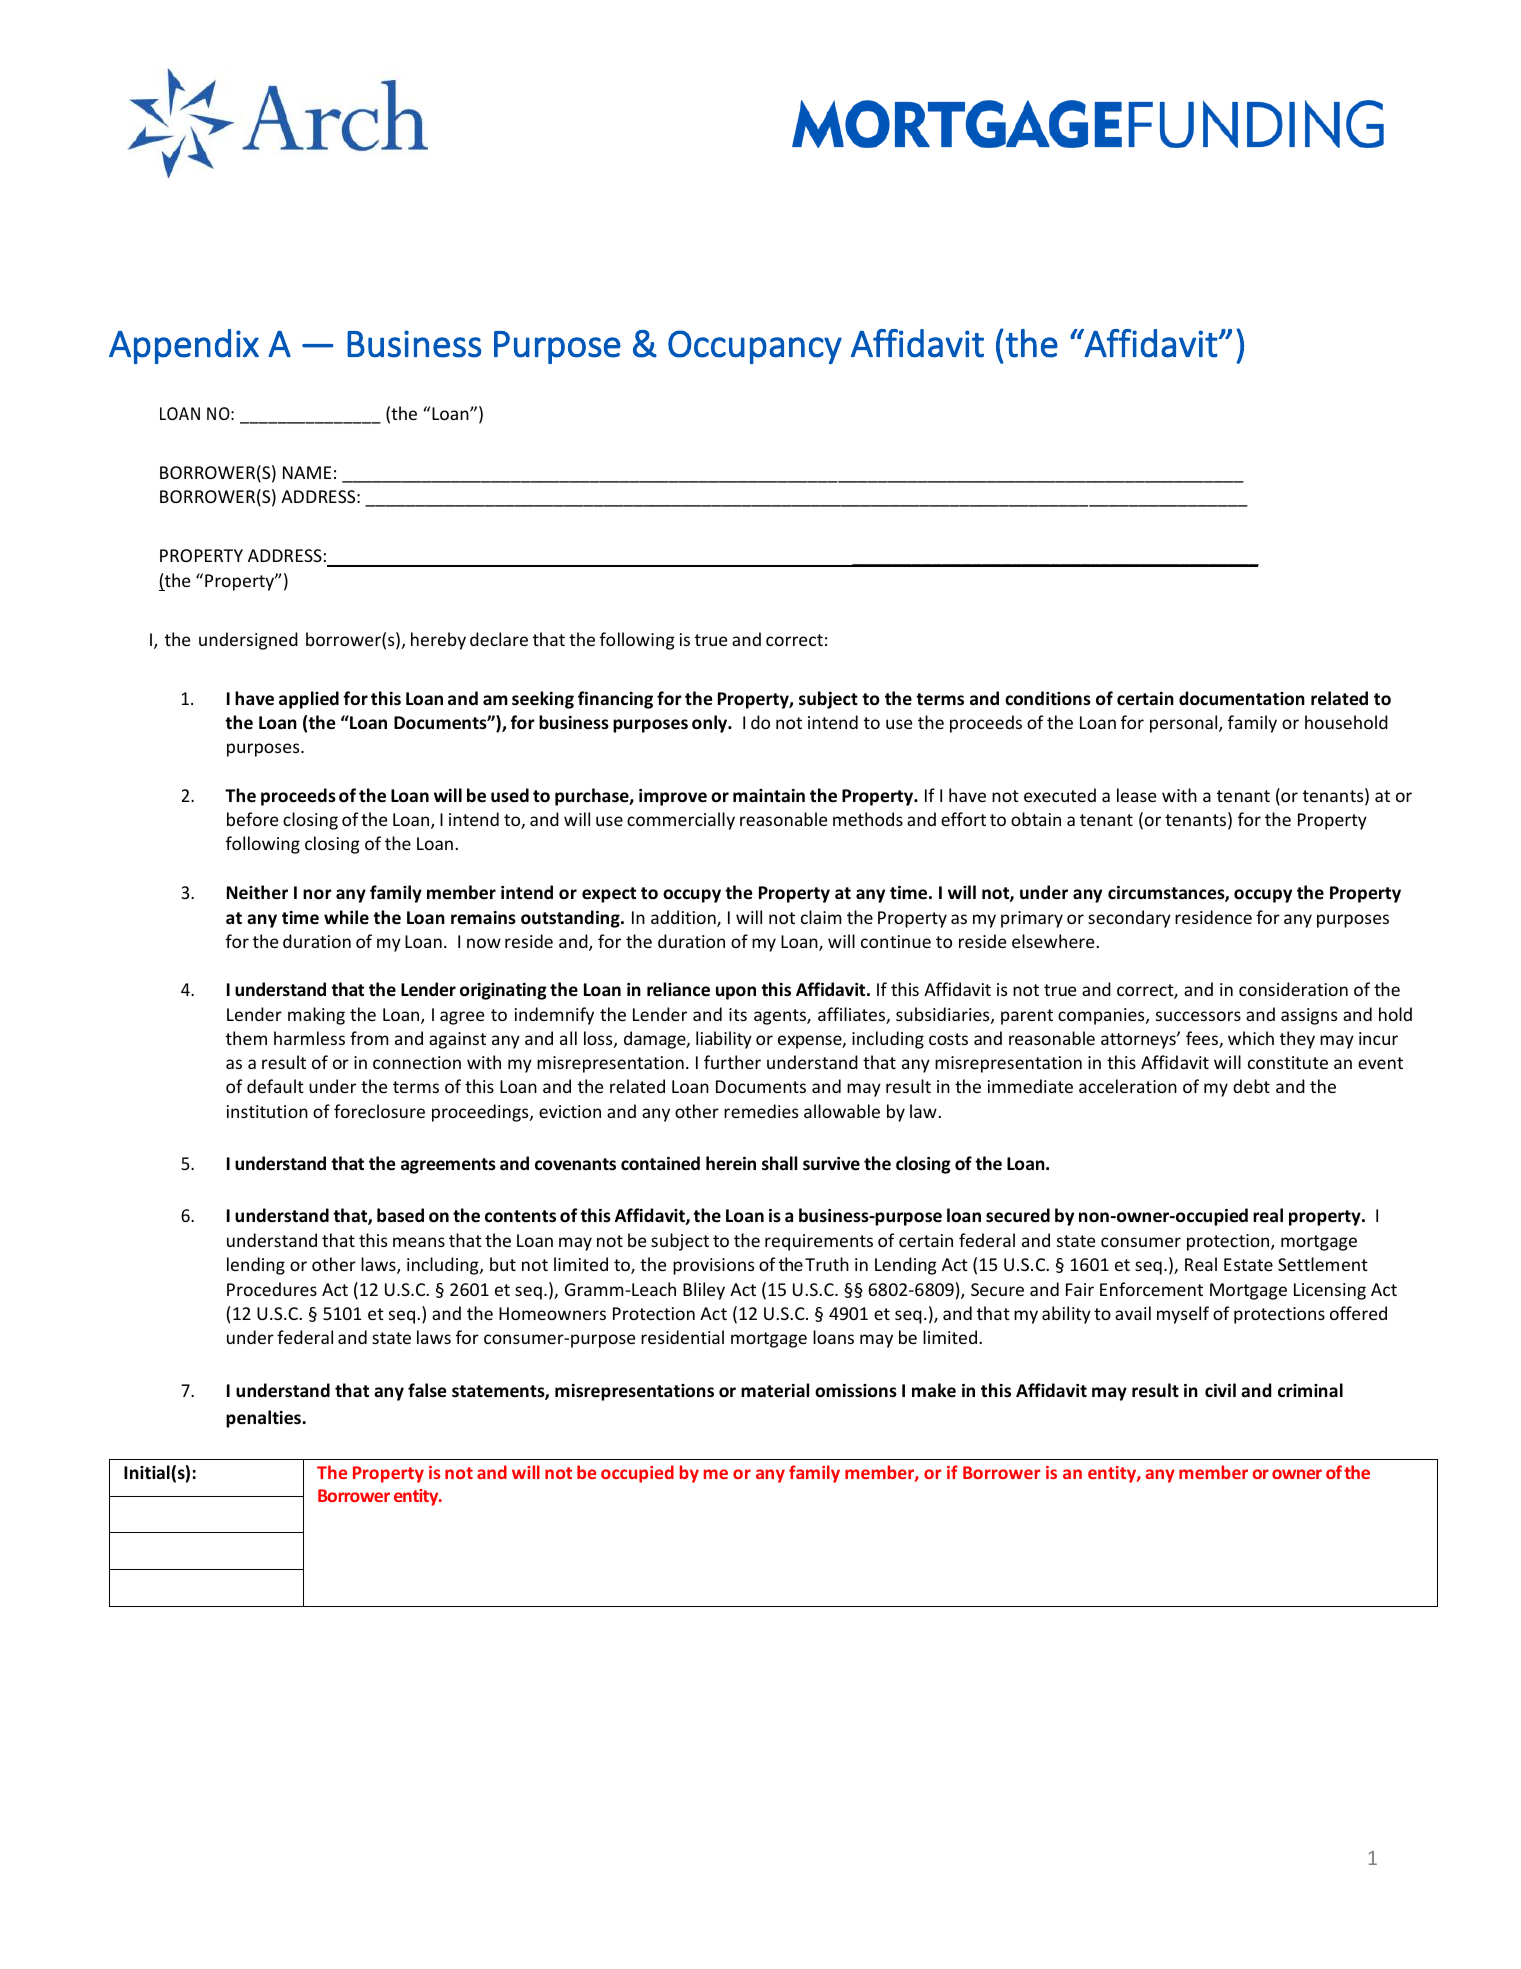 The height and width of the screenshot is (1969, 1521). Describe the element at coordinates (1129, 919) in the screenshot. I see `secondary` at that location.
